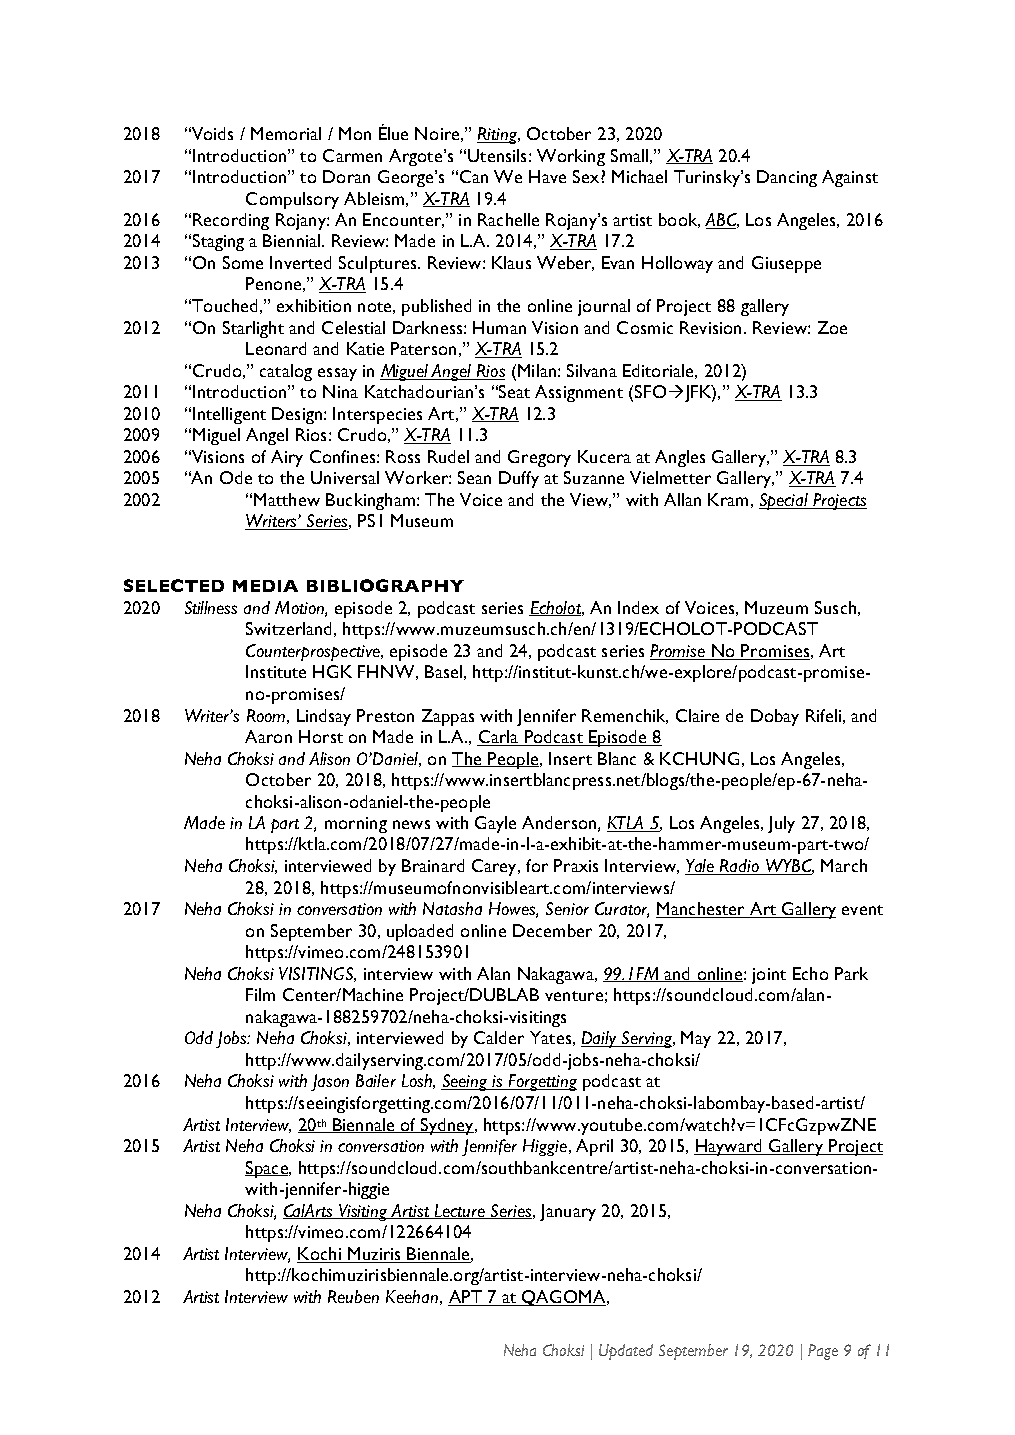 The width and height of the image is (1015, 1435). I want to click on APT, so click(465, 1296).
